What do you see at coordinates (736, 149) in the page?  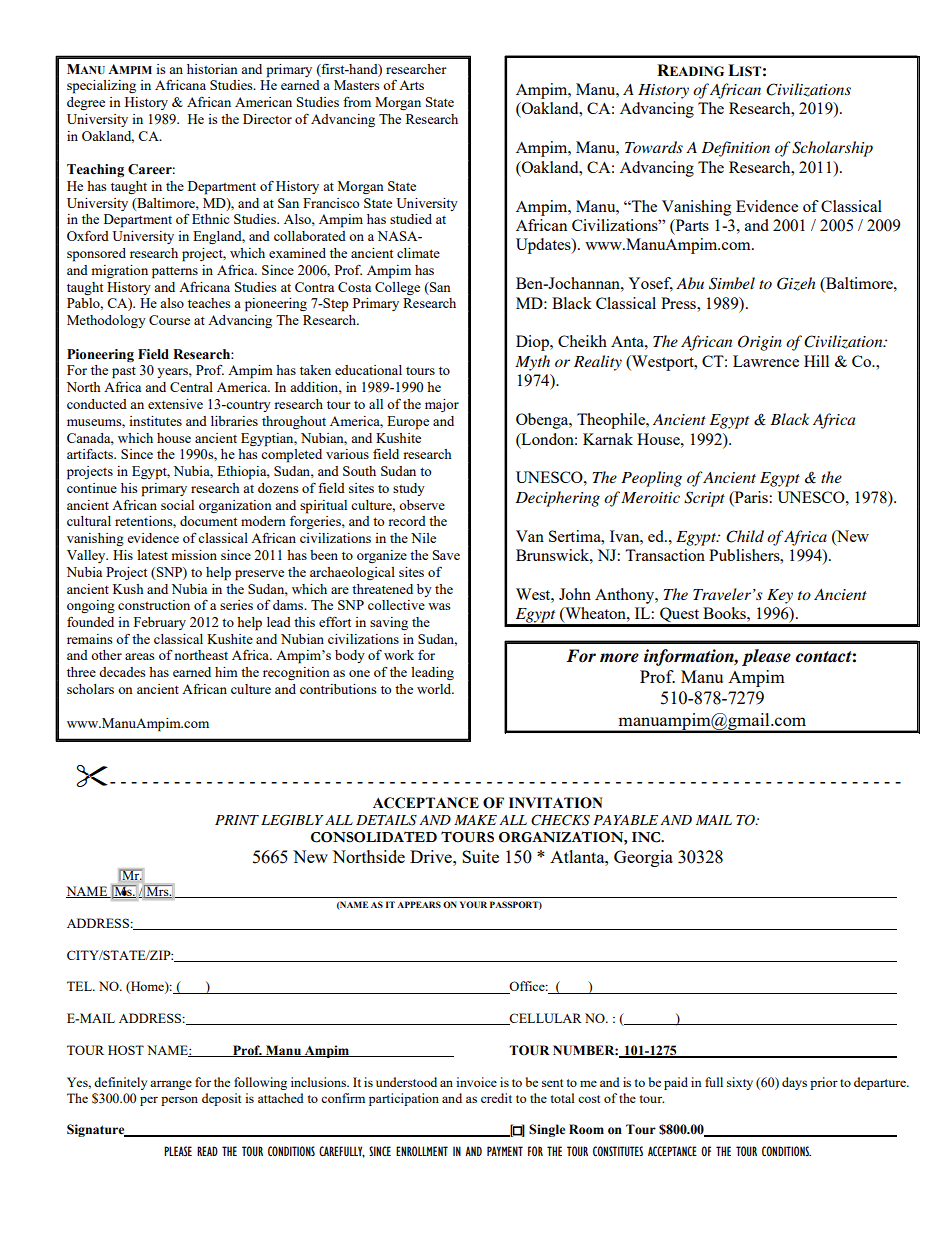 I see `Definition` at bounding box center [736, 149].
